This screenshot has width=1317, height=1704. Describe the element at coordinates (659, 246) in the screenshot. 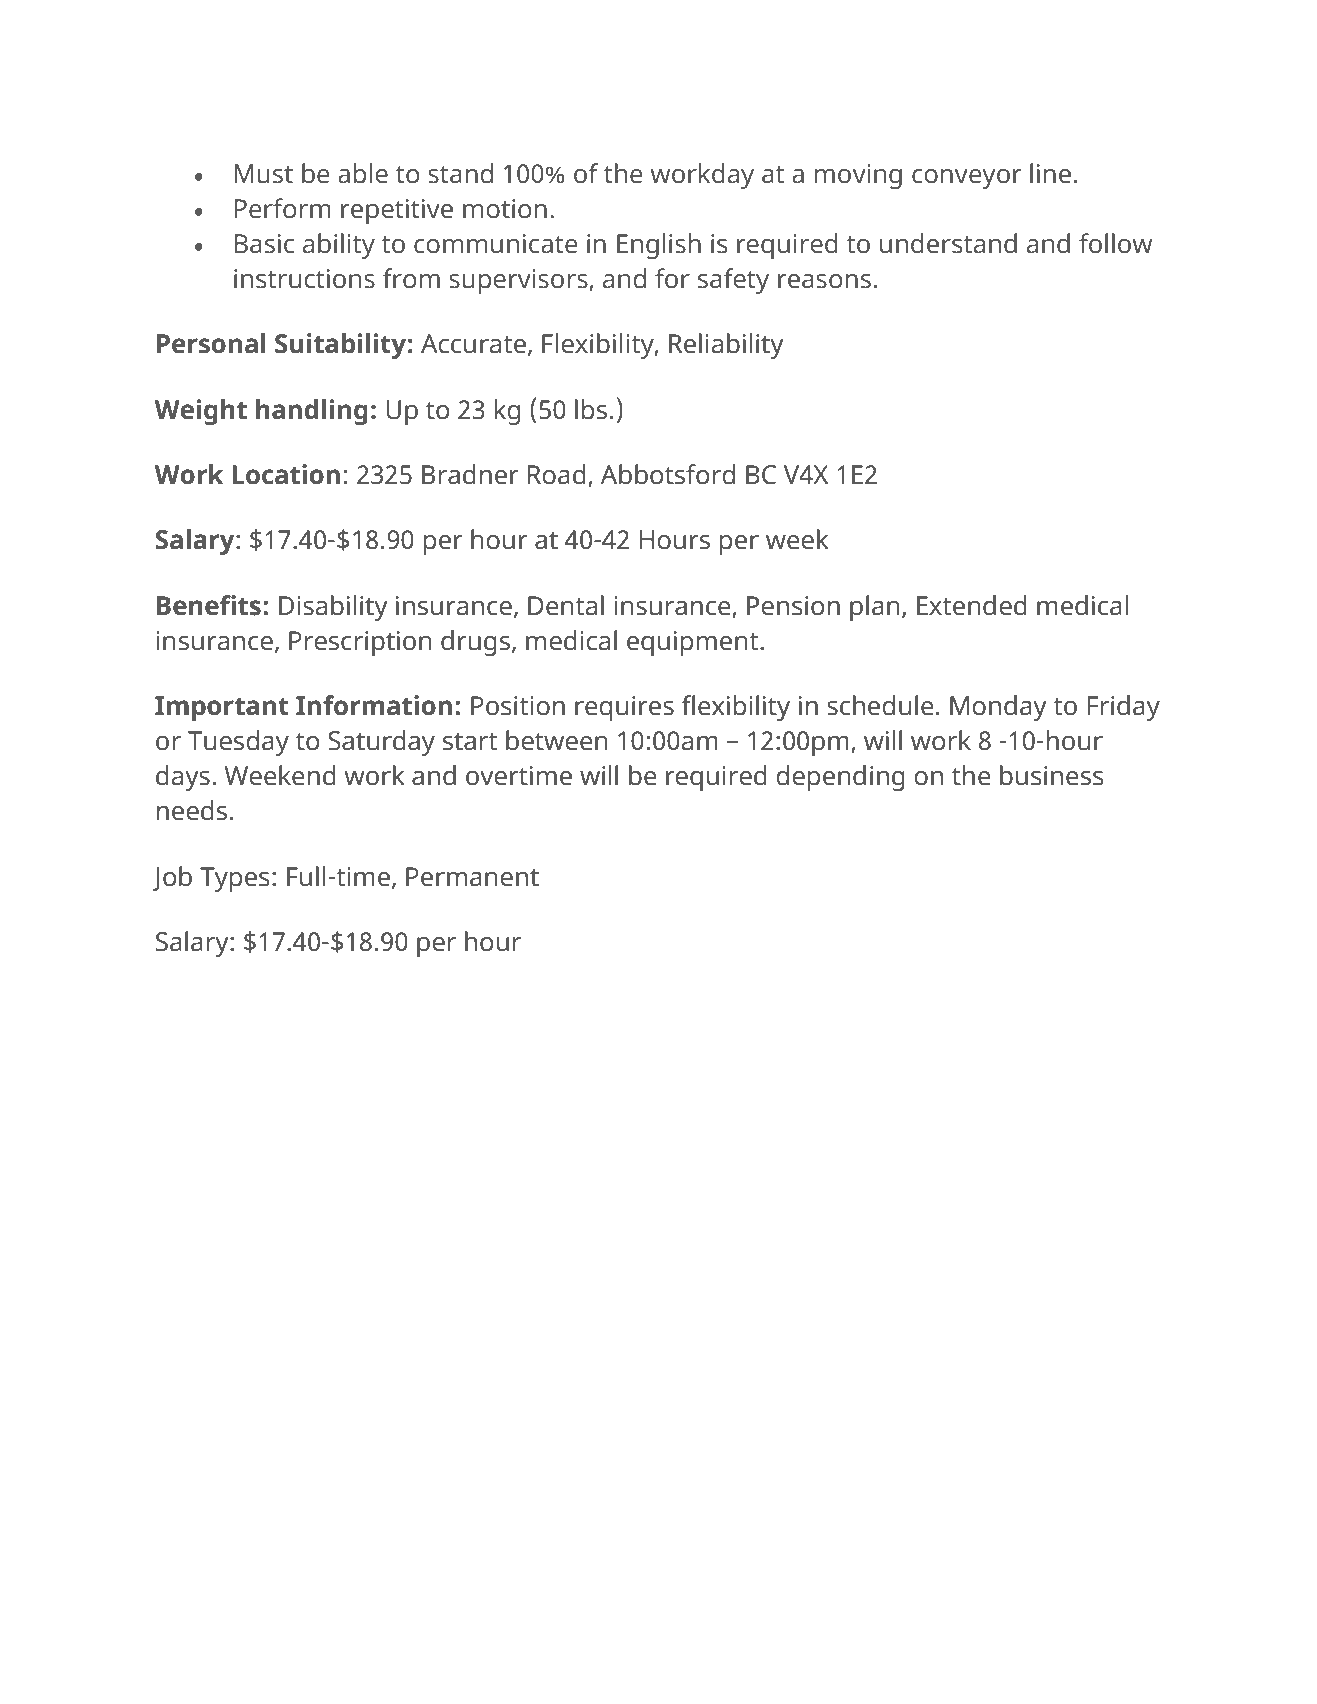

I see `English` at that location.
